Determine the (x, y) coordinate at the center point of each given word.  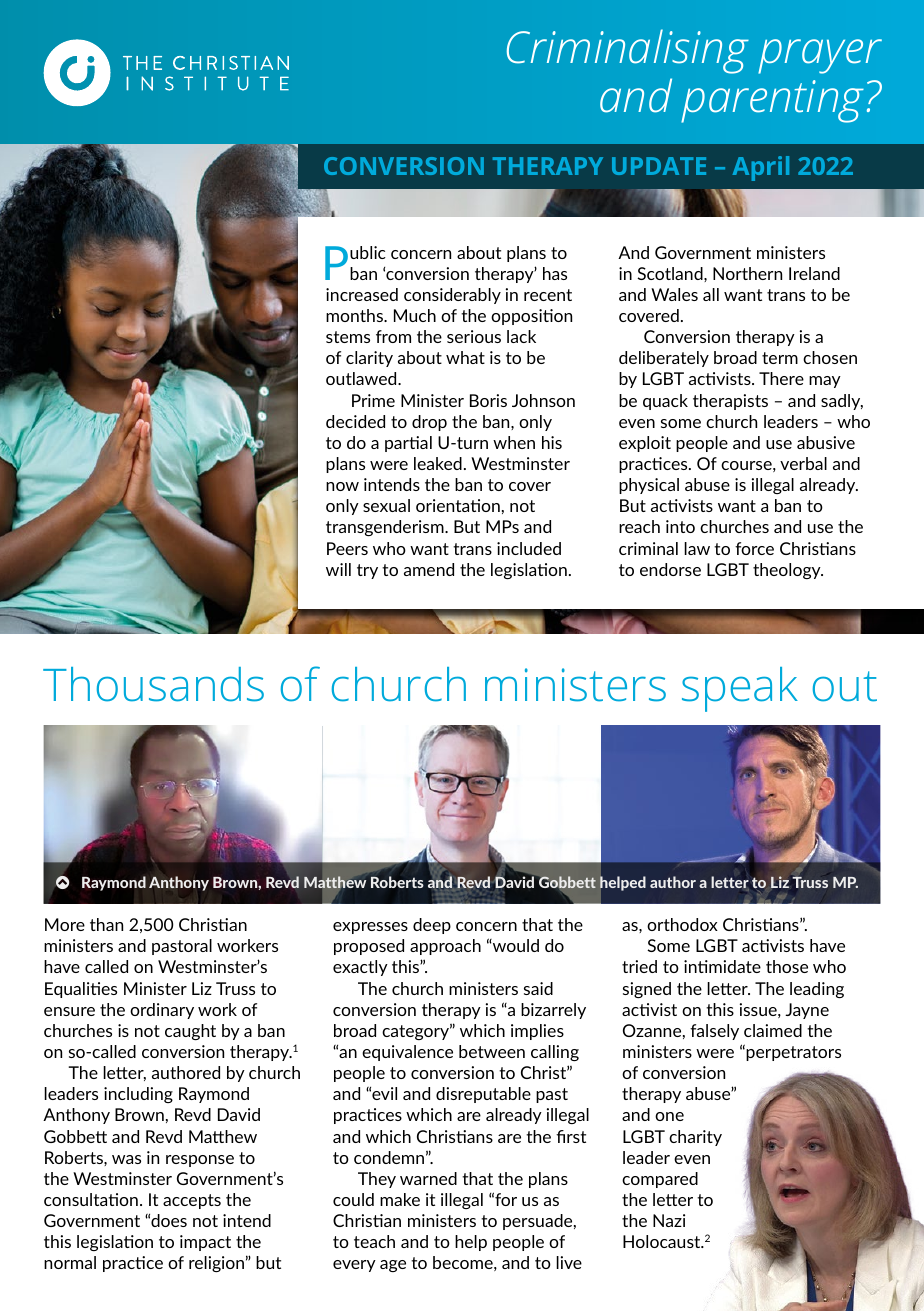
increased (362, 294)
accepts (192, 1201)
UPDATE (659, 166)
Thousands (153, 684)
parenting (772, 101)
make (400, 1199)
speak (740, 689)
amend (429, 569)
